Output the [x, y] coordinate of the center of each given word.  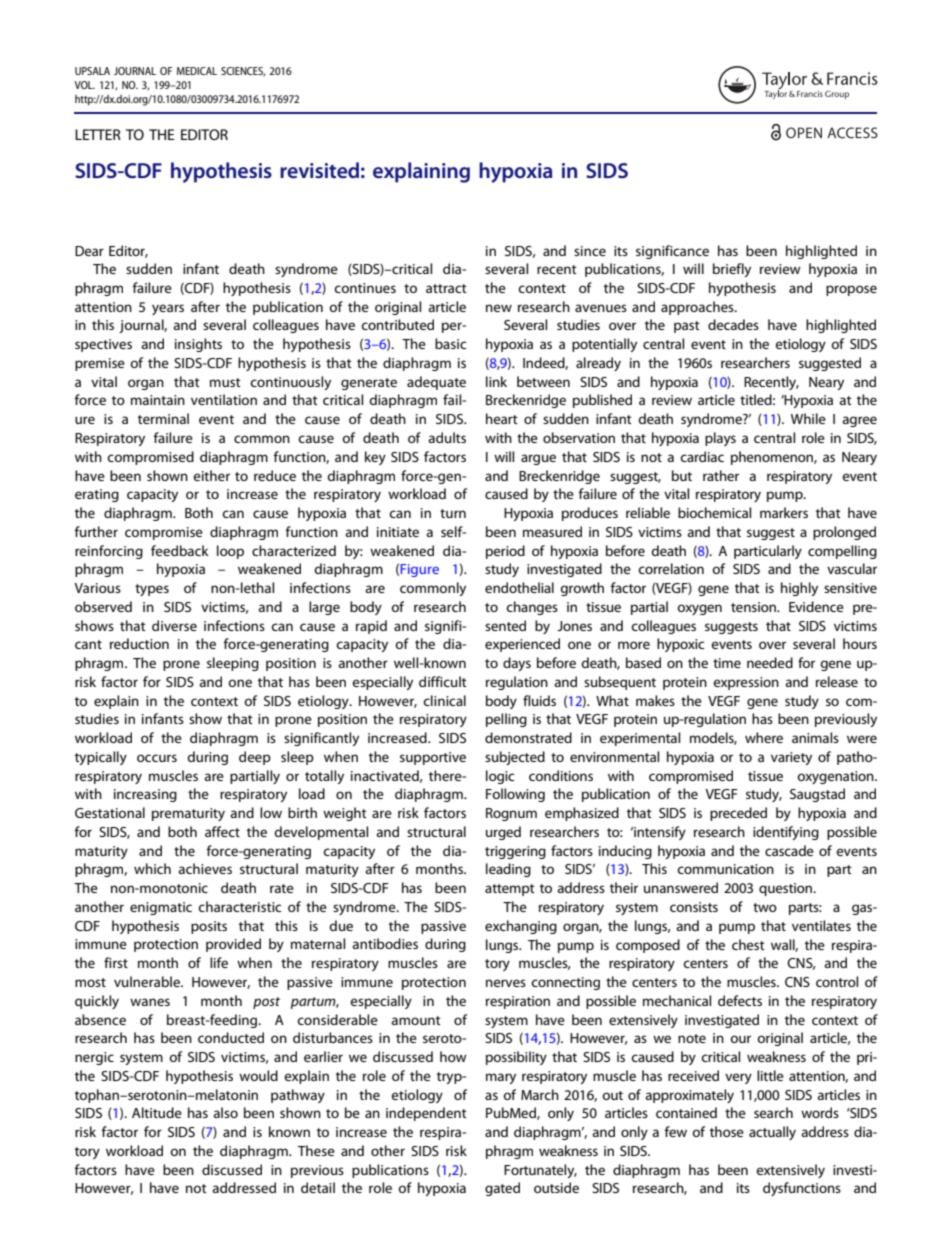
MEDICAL [197, 71]
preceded [738, 814]
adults [447, 437]
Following [515, 795]
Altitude [157, 1112]
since [590, 251]
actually [772, 1133]
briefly [732, 270]
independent [426, 1114]
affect [222, 831]
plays [720, 439]
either [211, 475]
